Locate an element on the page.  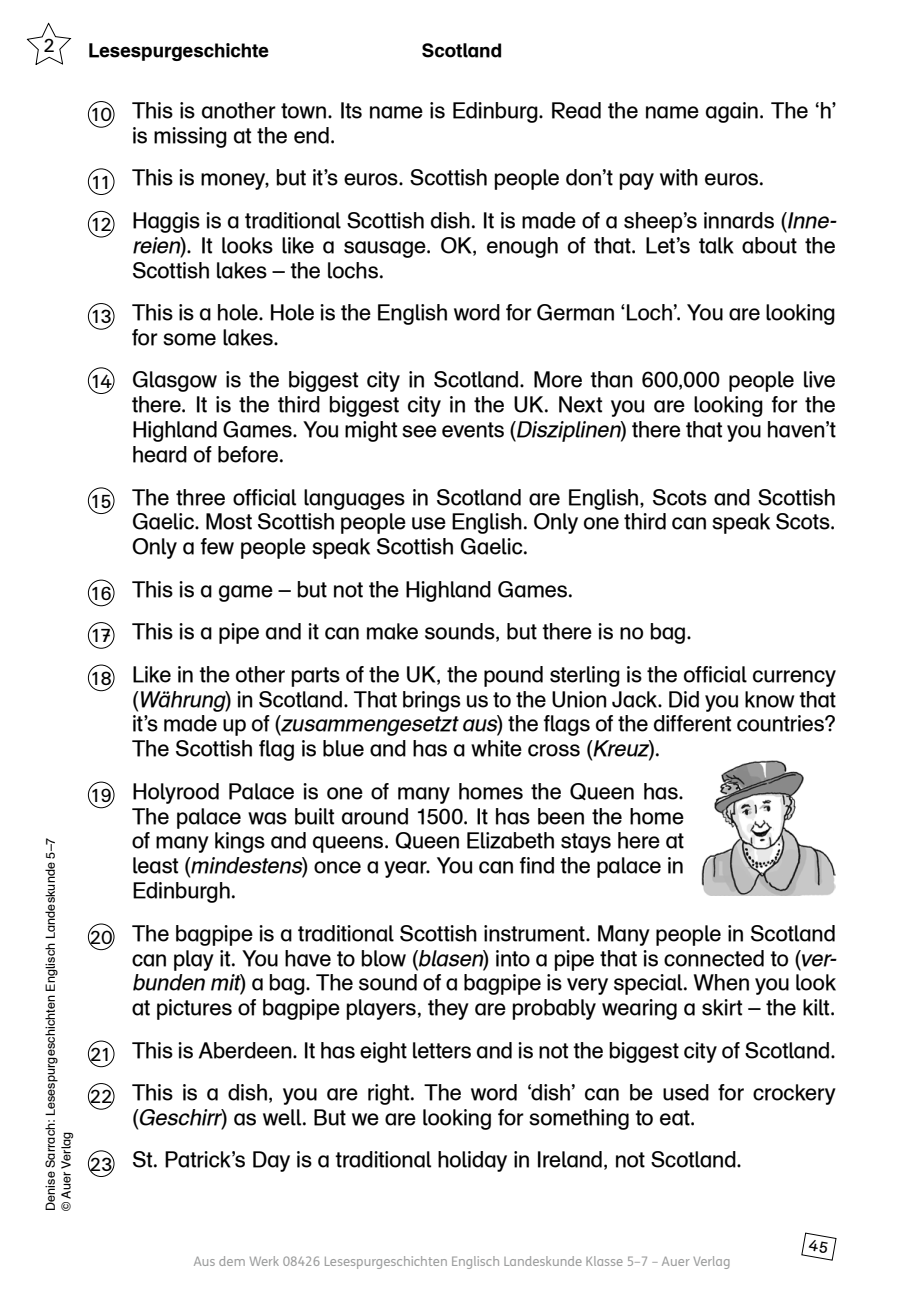
eat is located at coordinates (676, 1118).
